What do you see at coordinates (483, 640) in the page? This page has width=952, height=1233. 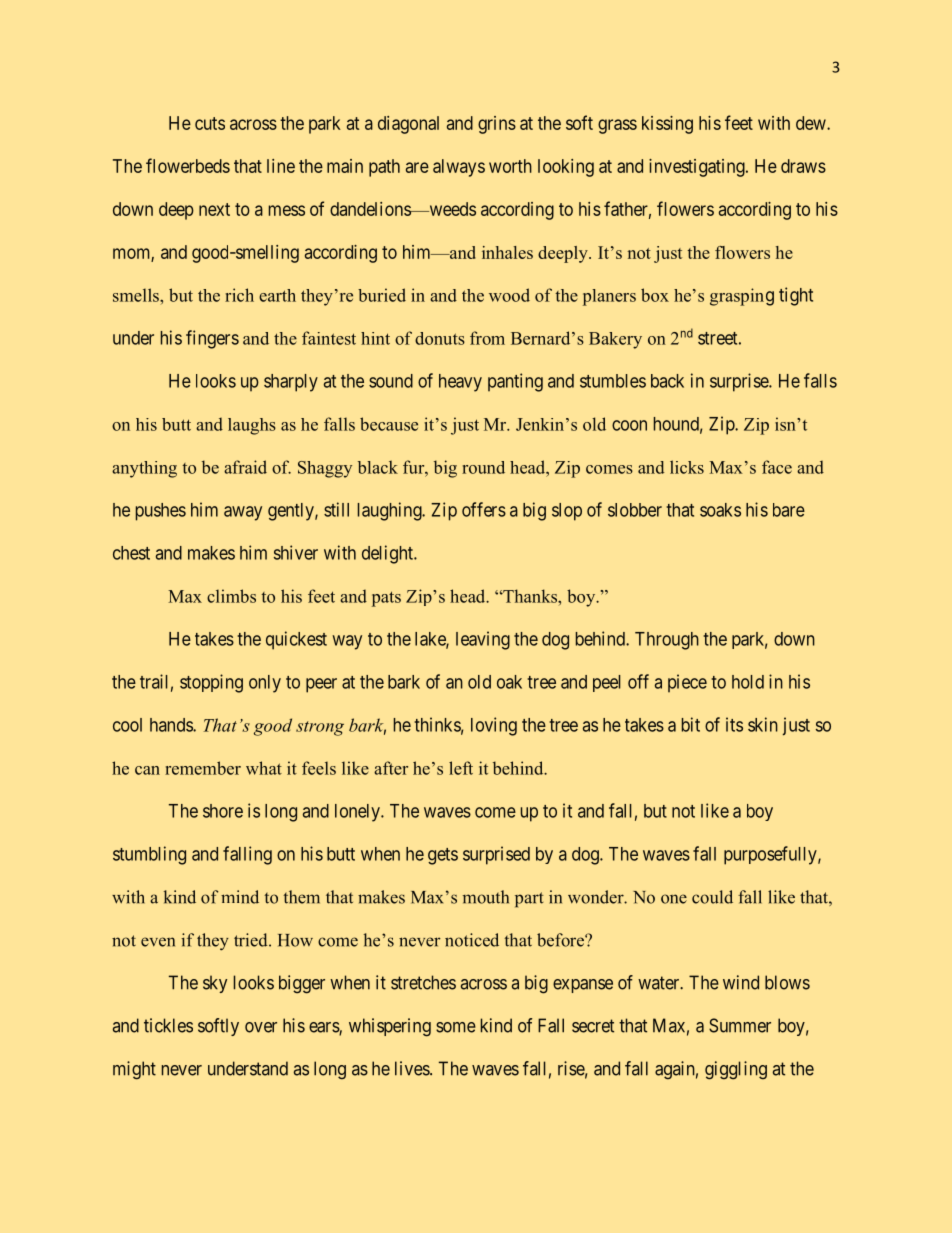 I see `leaving` at bounding box center [483, 640].
